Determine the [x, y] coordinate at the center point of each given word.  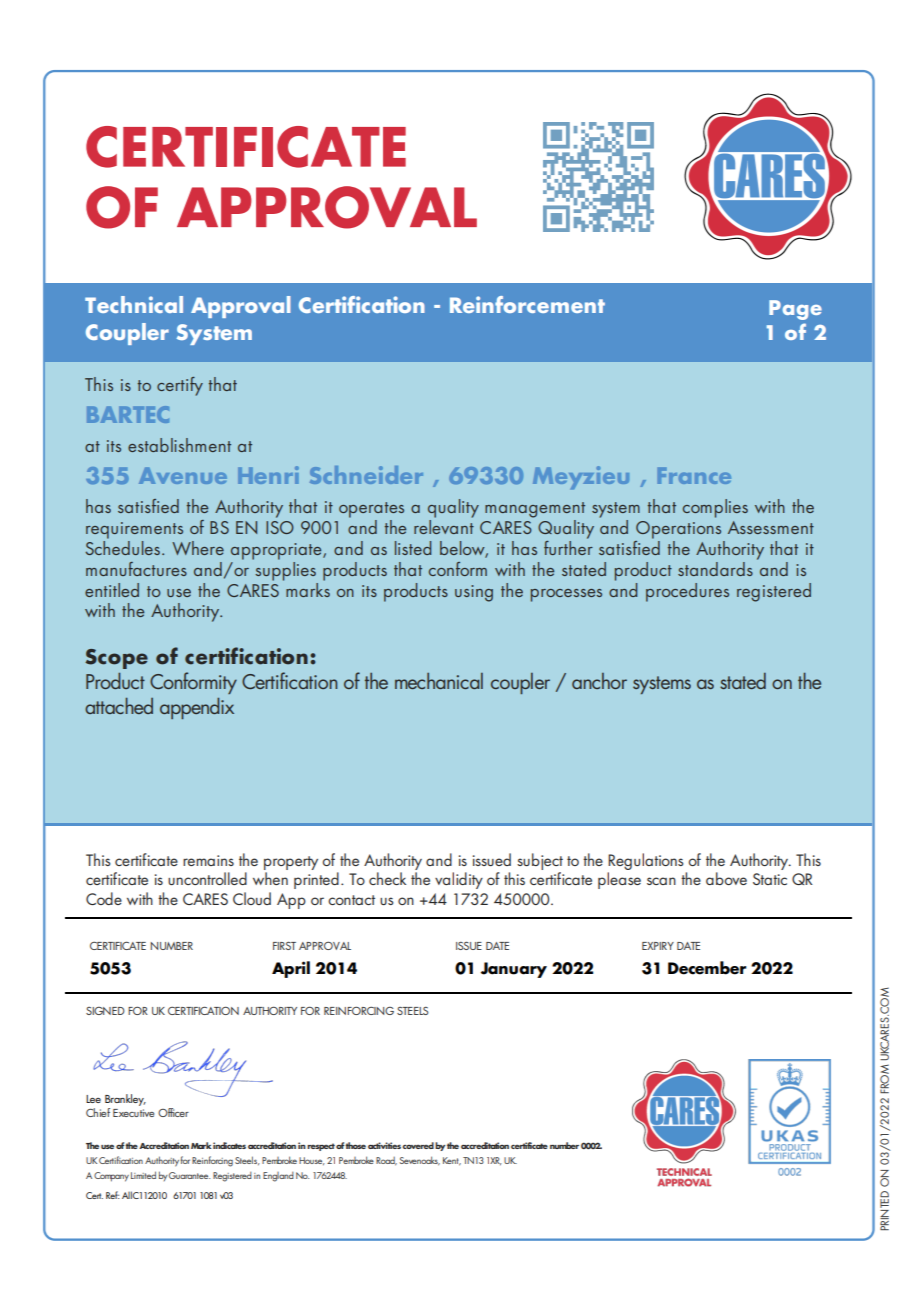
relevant [444, 525]
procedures [687, 592]
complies [715, 508]
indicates [229, 1145]
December [707, 968]
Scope [116, 659]
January [514, 970]
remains [208, 860]
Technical [134, 304]
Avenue [183, 475]
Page [795, 310]
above [726, 878]
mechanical [439, 681]
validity [459, 880]
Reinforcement [527, 304]
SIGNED [105, 1011]
